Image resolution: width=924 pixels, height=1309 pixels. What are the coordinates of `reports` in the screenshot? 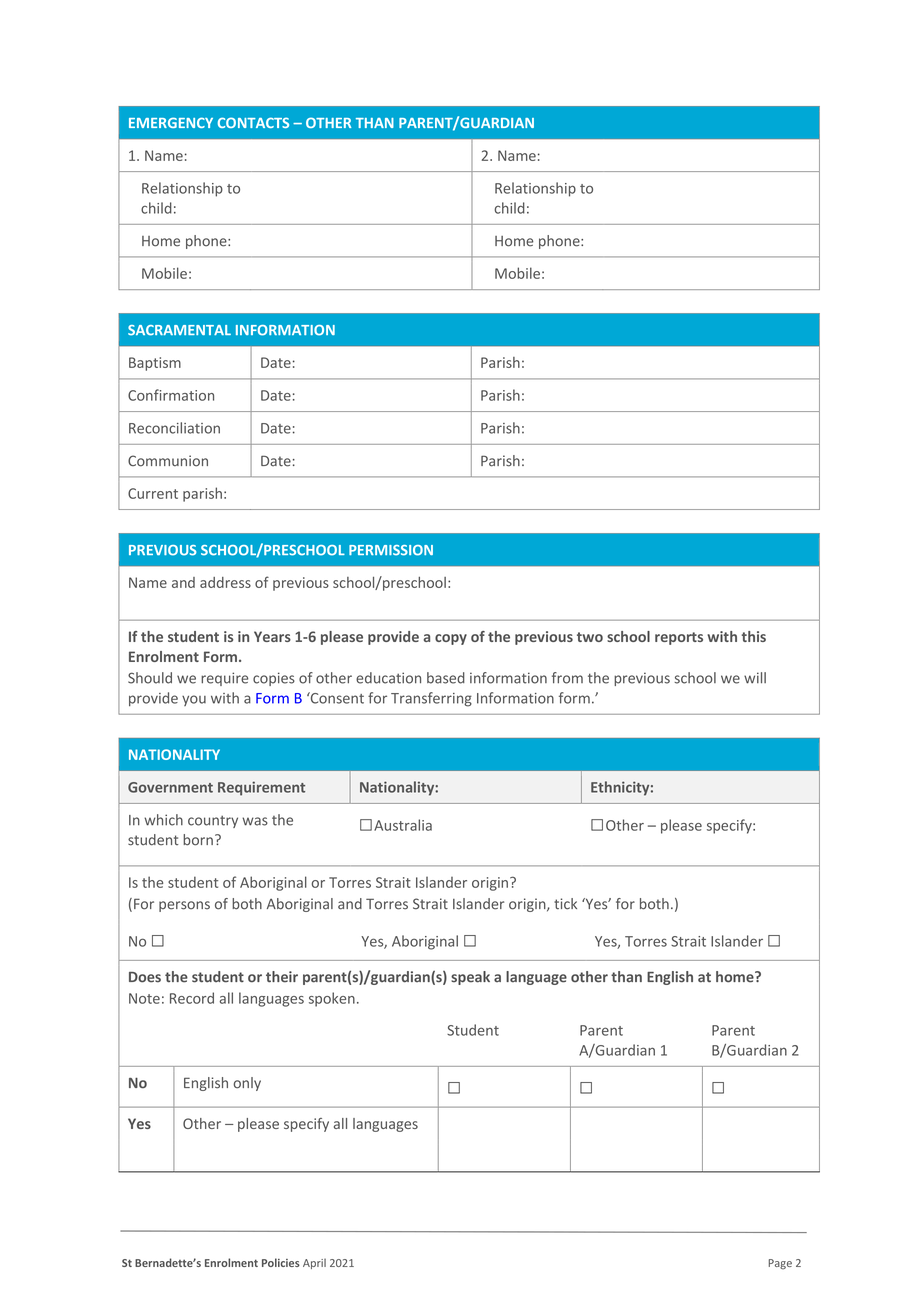 It's located at (679, 638).
